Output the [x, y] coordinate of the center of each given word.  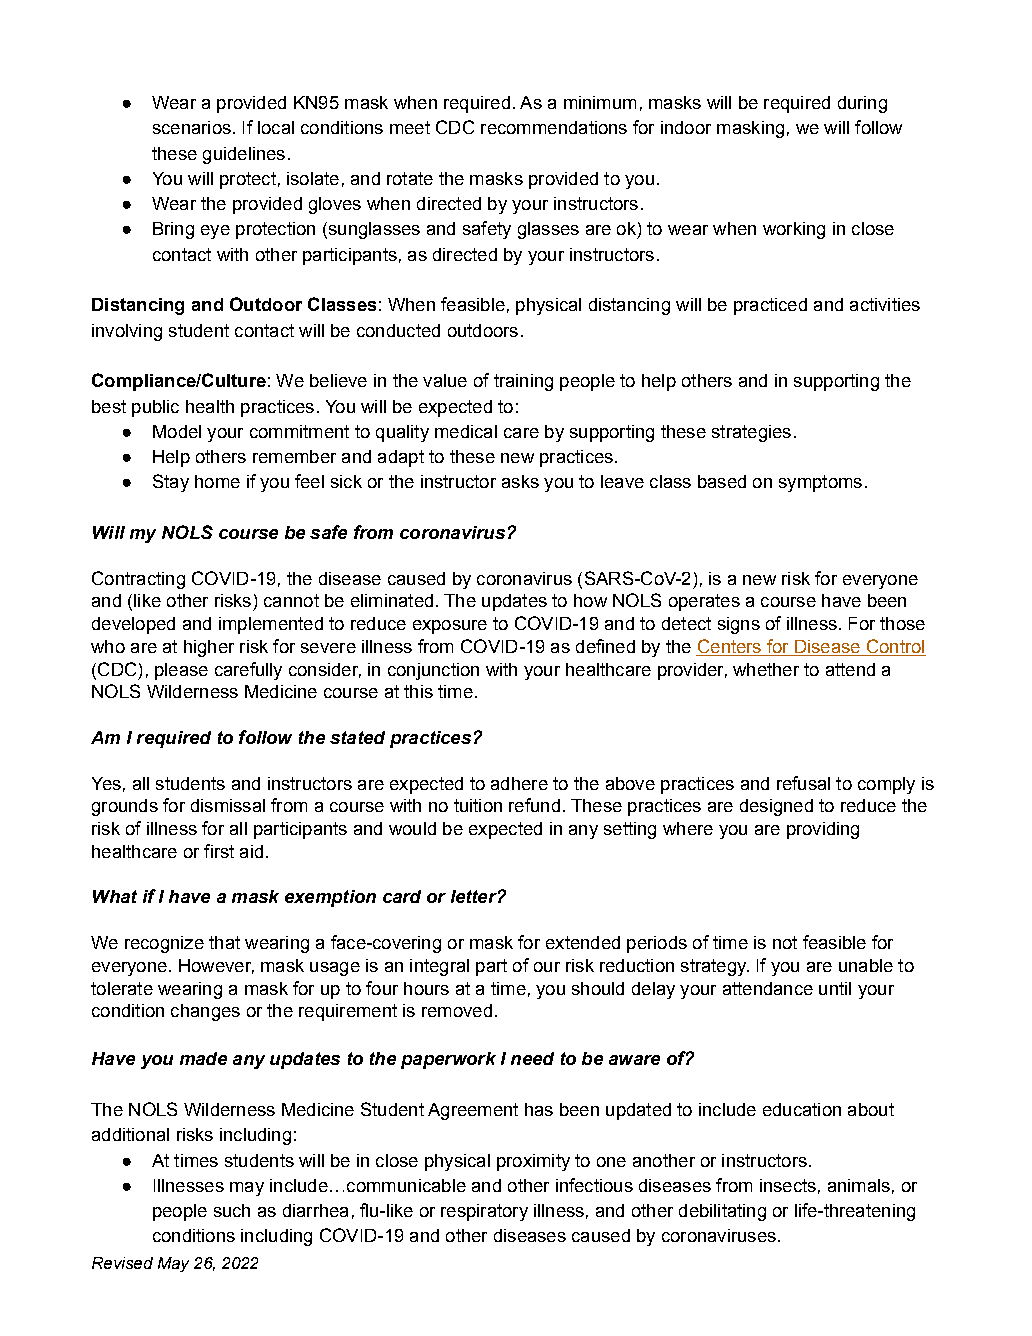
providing [823, 830]
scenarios [192, 127]
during [862, 104]
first [219, 851]
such [232, 1210]
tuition [478, 805]
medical [466, 431]
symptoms [820, 483]
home [217, 481]
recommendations [554, 127]
